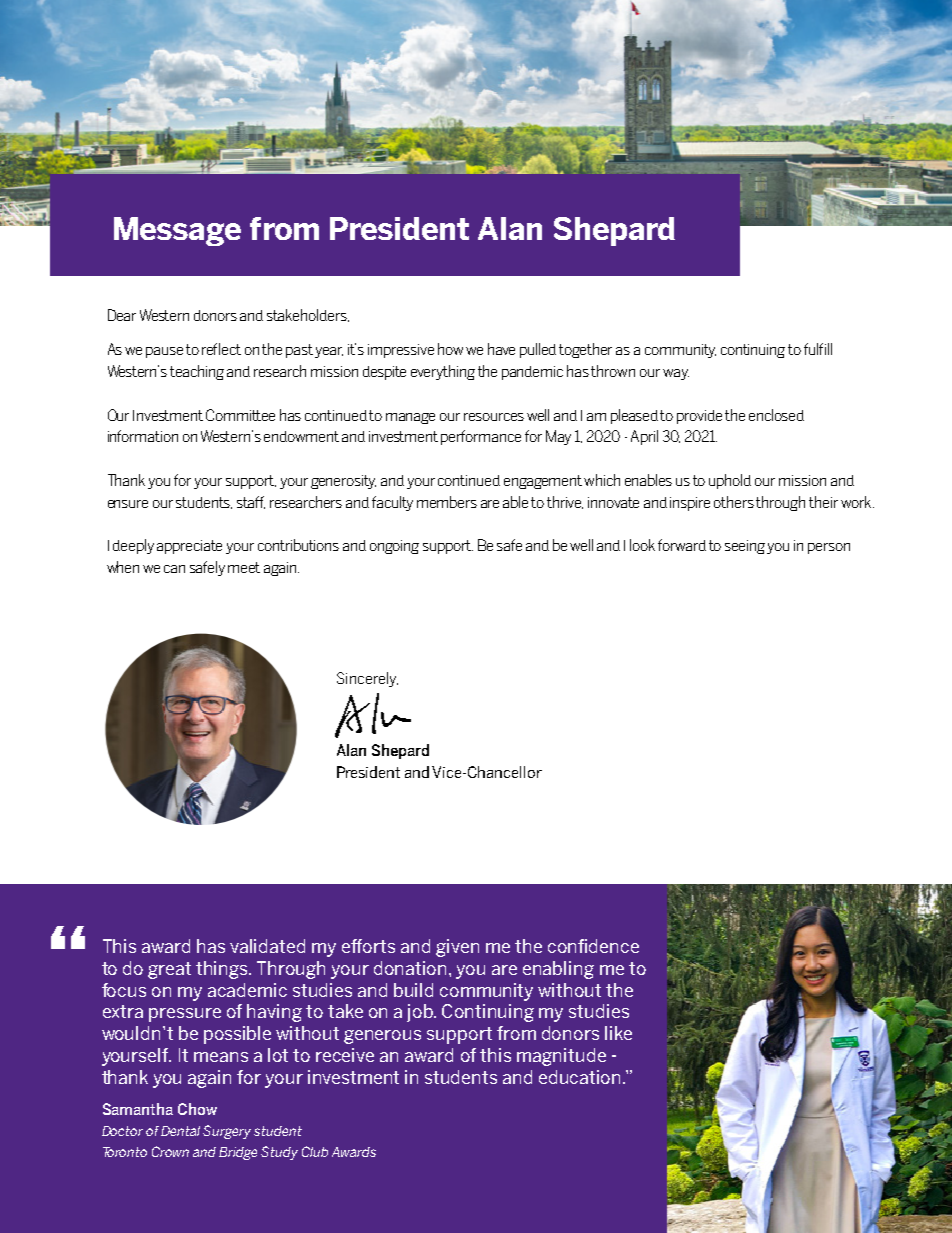 Image resolution: width=952 pixels, height=1233 pixels. I want to click on given, so click(457, 948).
